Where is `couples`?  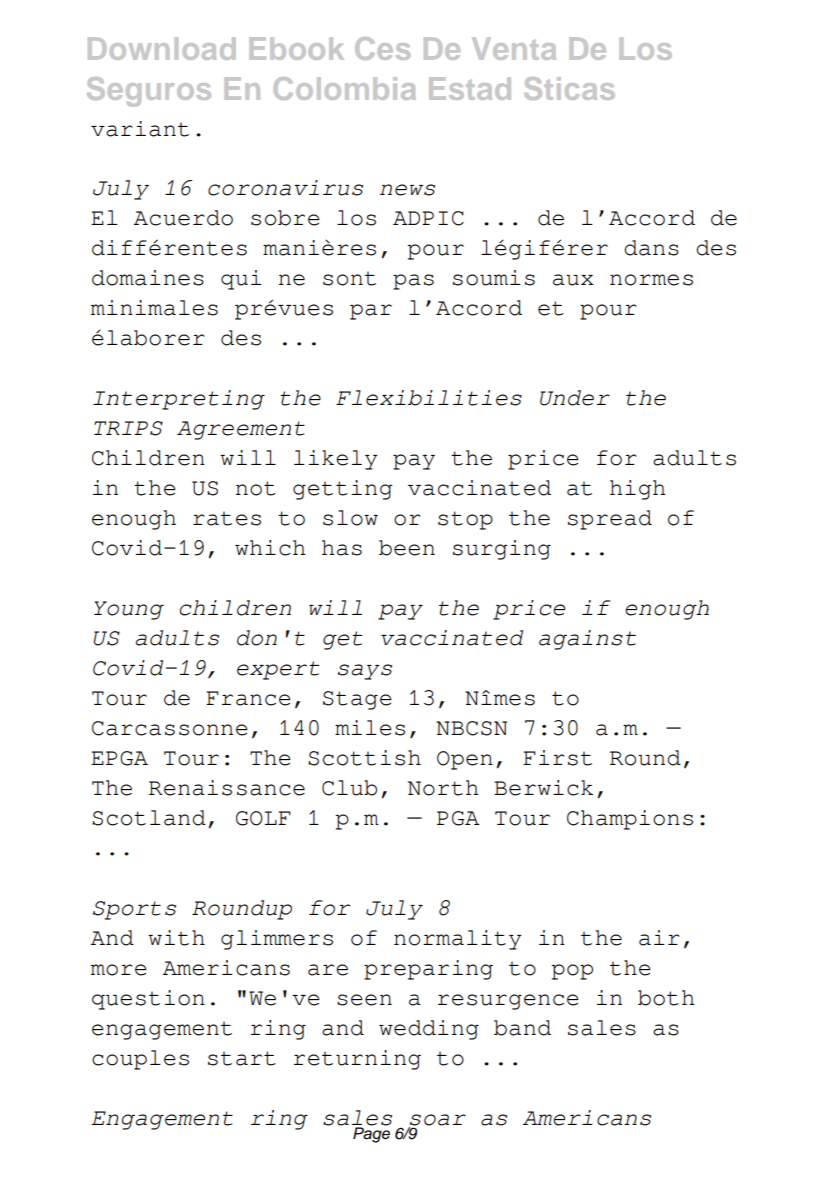 couples is located at coordinates (140, 1060).
